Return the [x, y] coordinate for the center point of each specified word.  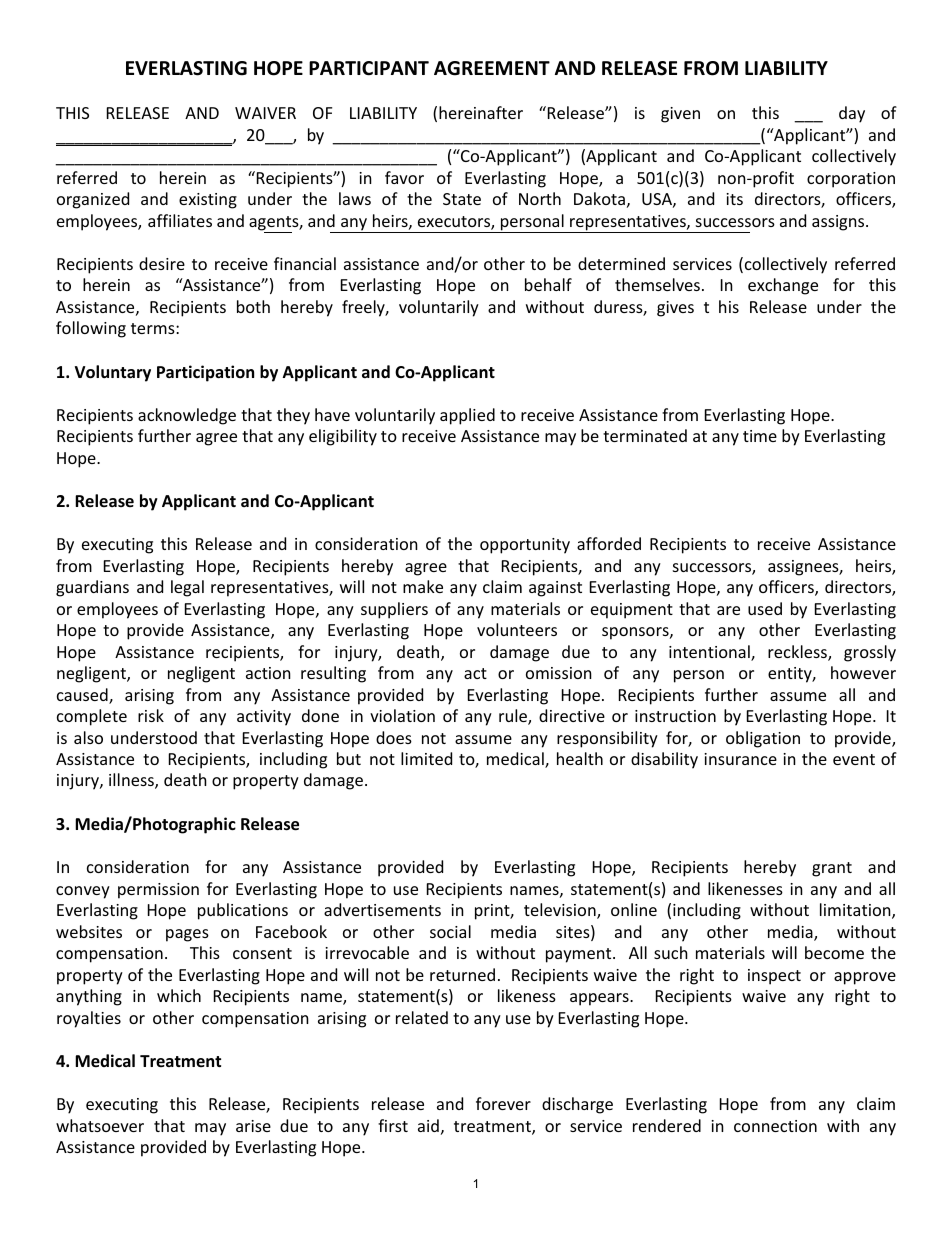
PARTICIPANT [369, 68]
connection [775, 1126]
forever [503, 1103]
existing [208, 201]
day [852, 114]
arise [253, 1126]
